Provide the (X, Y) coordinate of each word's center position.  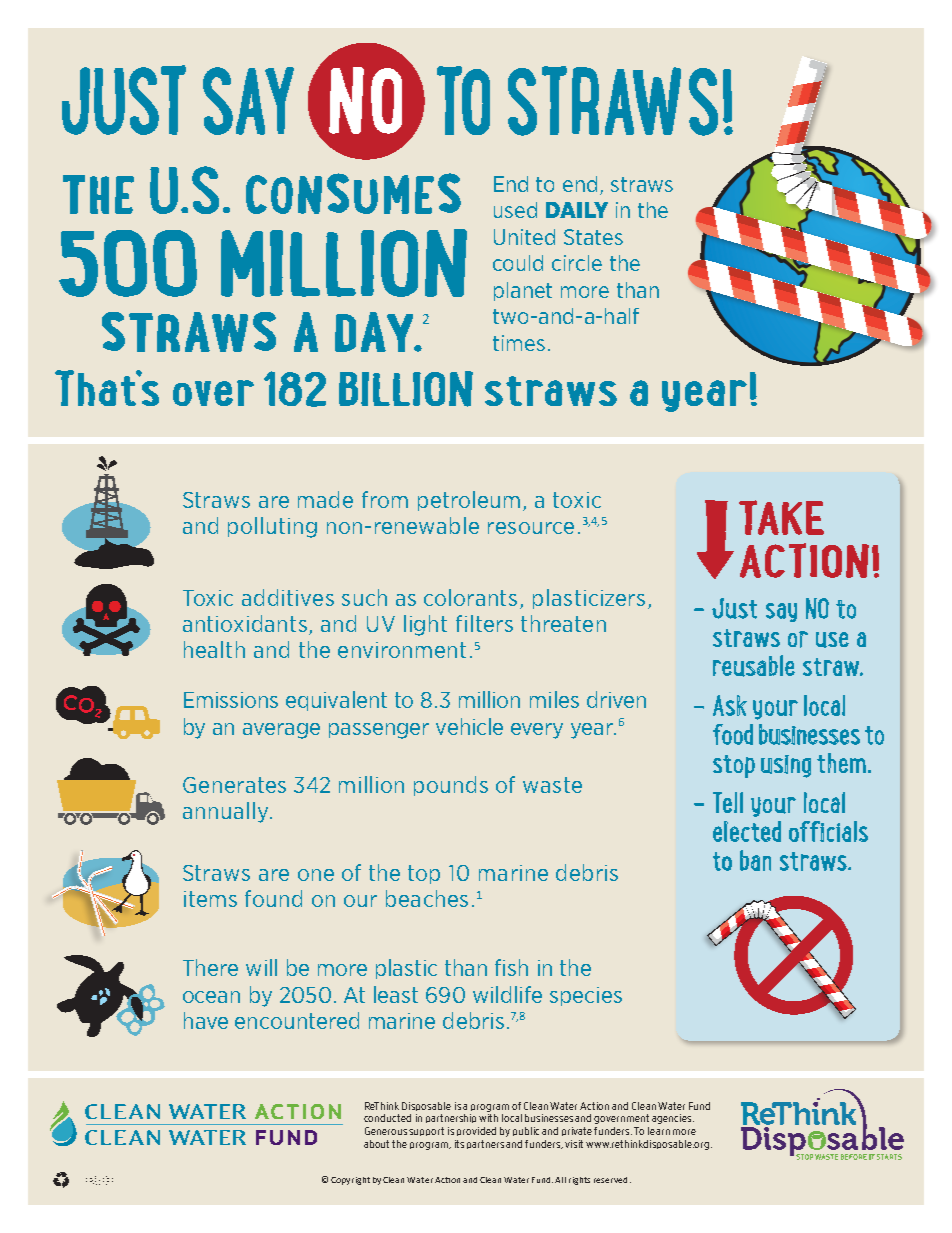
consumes (353, 193)
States (593, 237)
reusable (754, 666)
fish (511, 967)
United (524, 237)
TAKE (781, 517)
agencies (673, 1119)
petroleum (469, 501)
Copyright (350, 1181)
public (526, 1131)
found (273, 898)
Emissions (231, 700)
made (325, 499)
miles (554, 699)
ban (755, 860)
